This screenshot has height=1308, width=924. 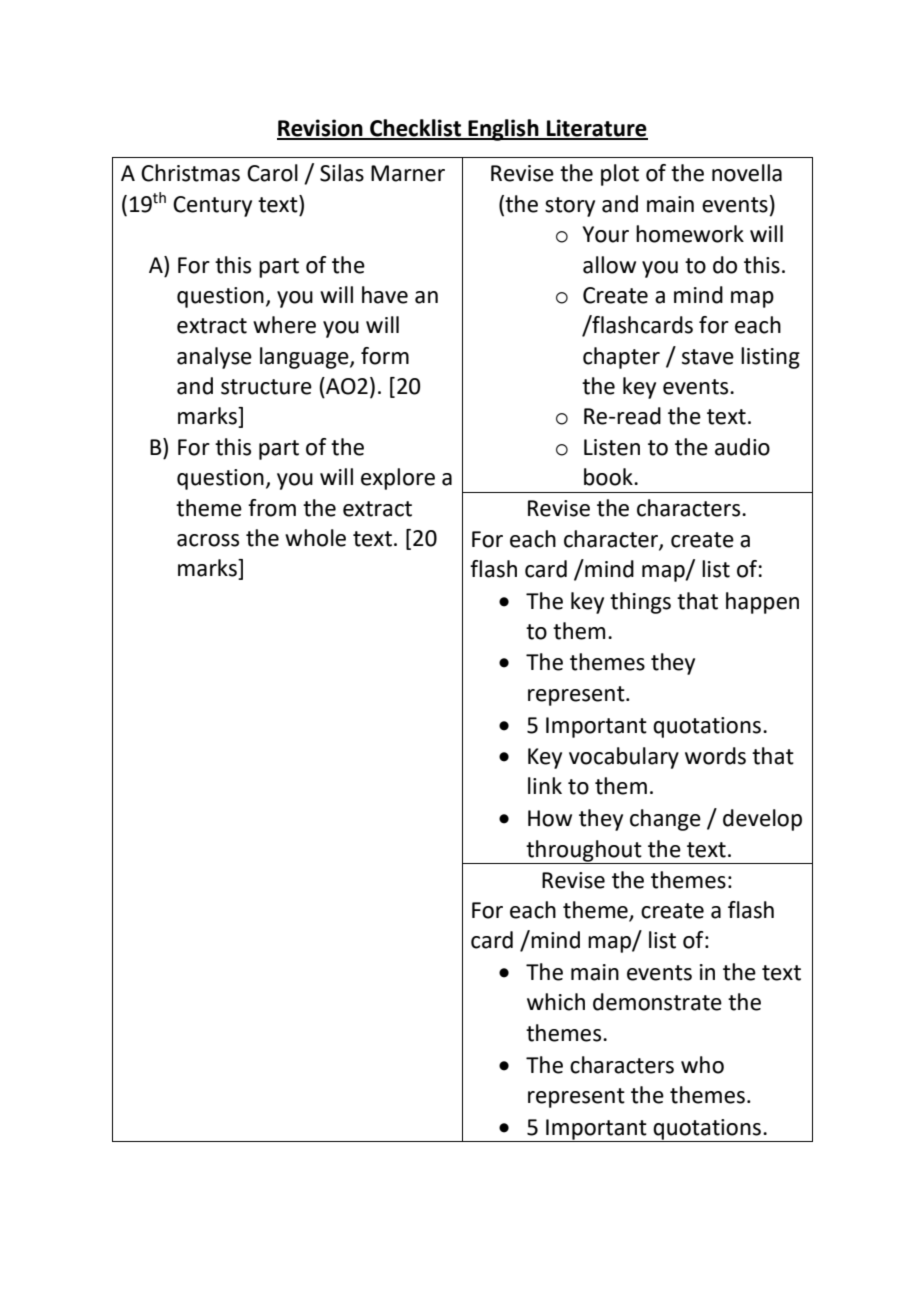 What do you see at coordinates (742, 447) in the screenshot?
I see `audio` at bounding box center [742, 447].
